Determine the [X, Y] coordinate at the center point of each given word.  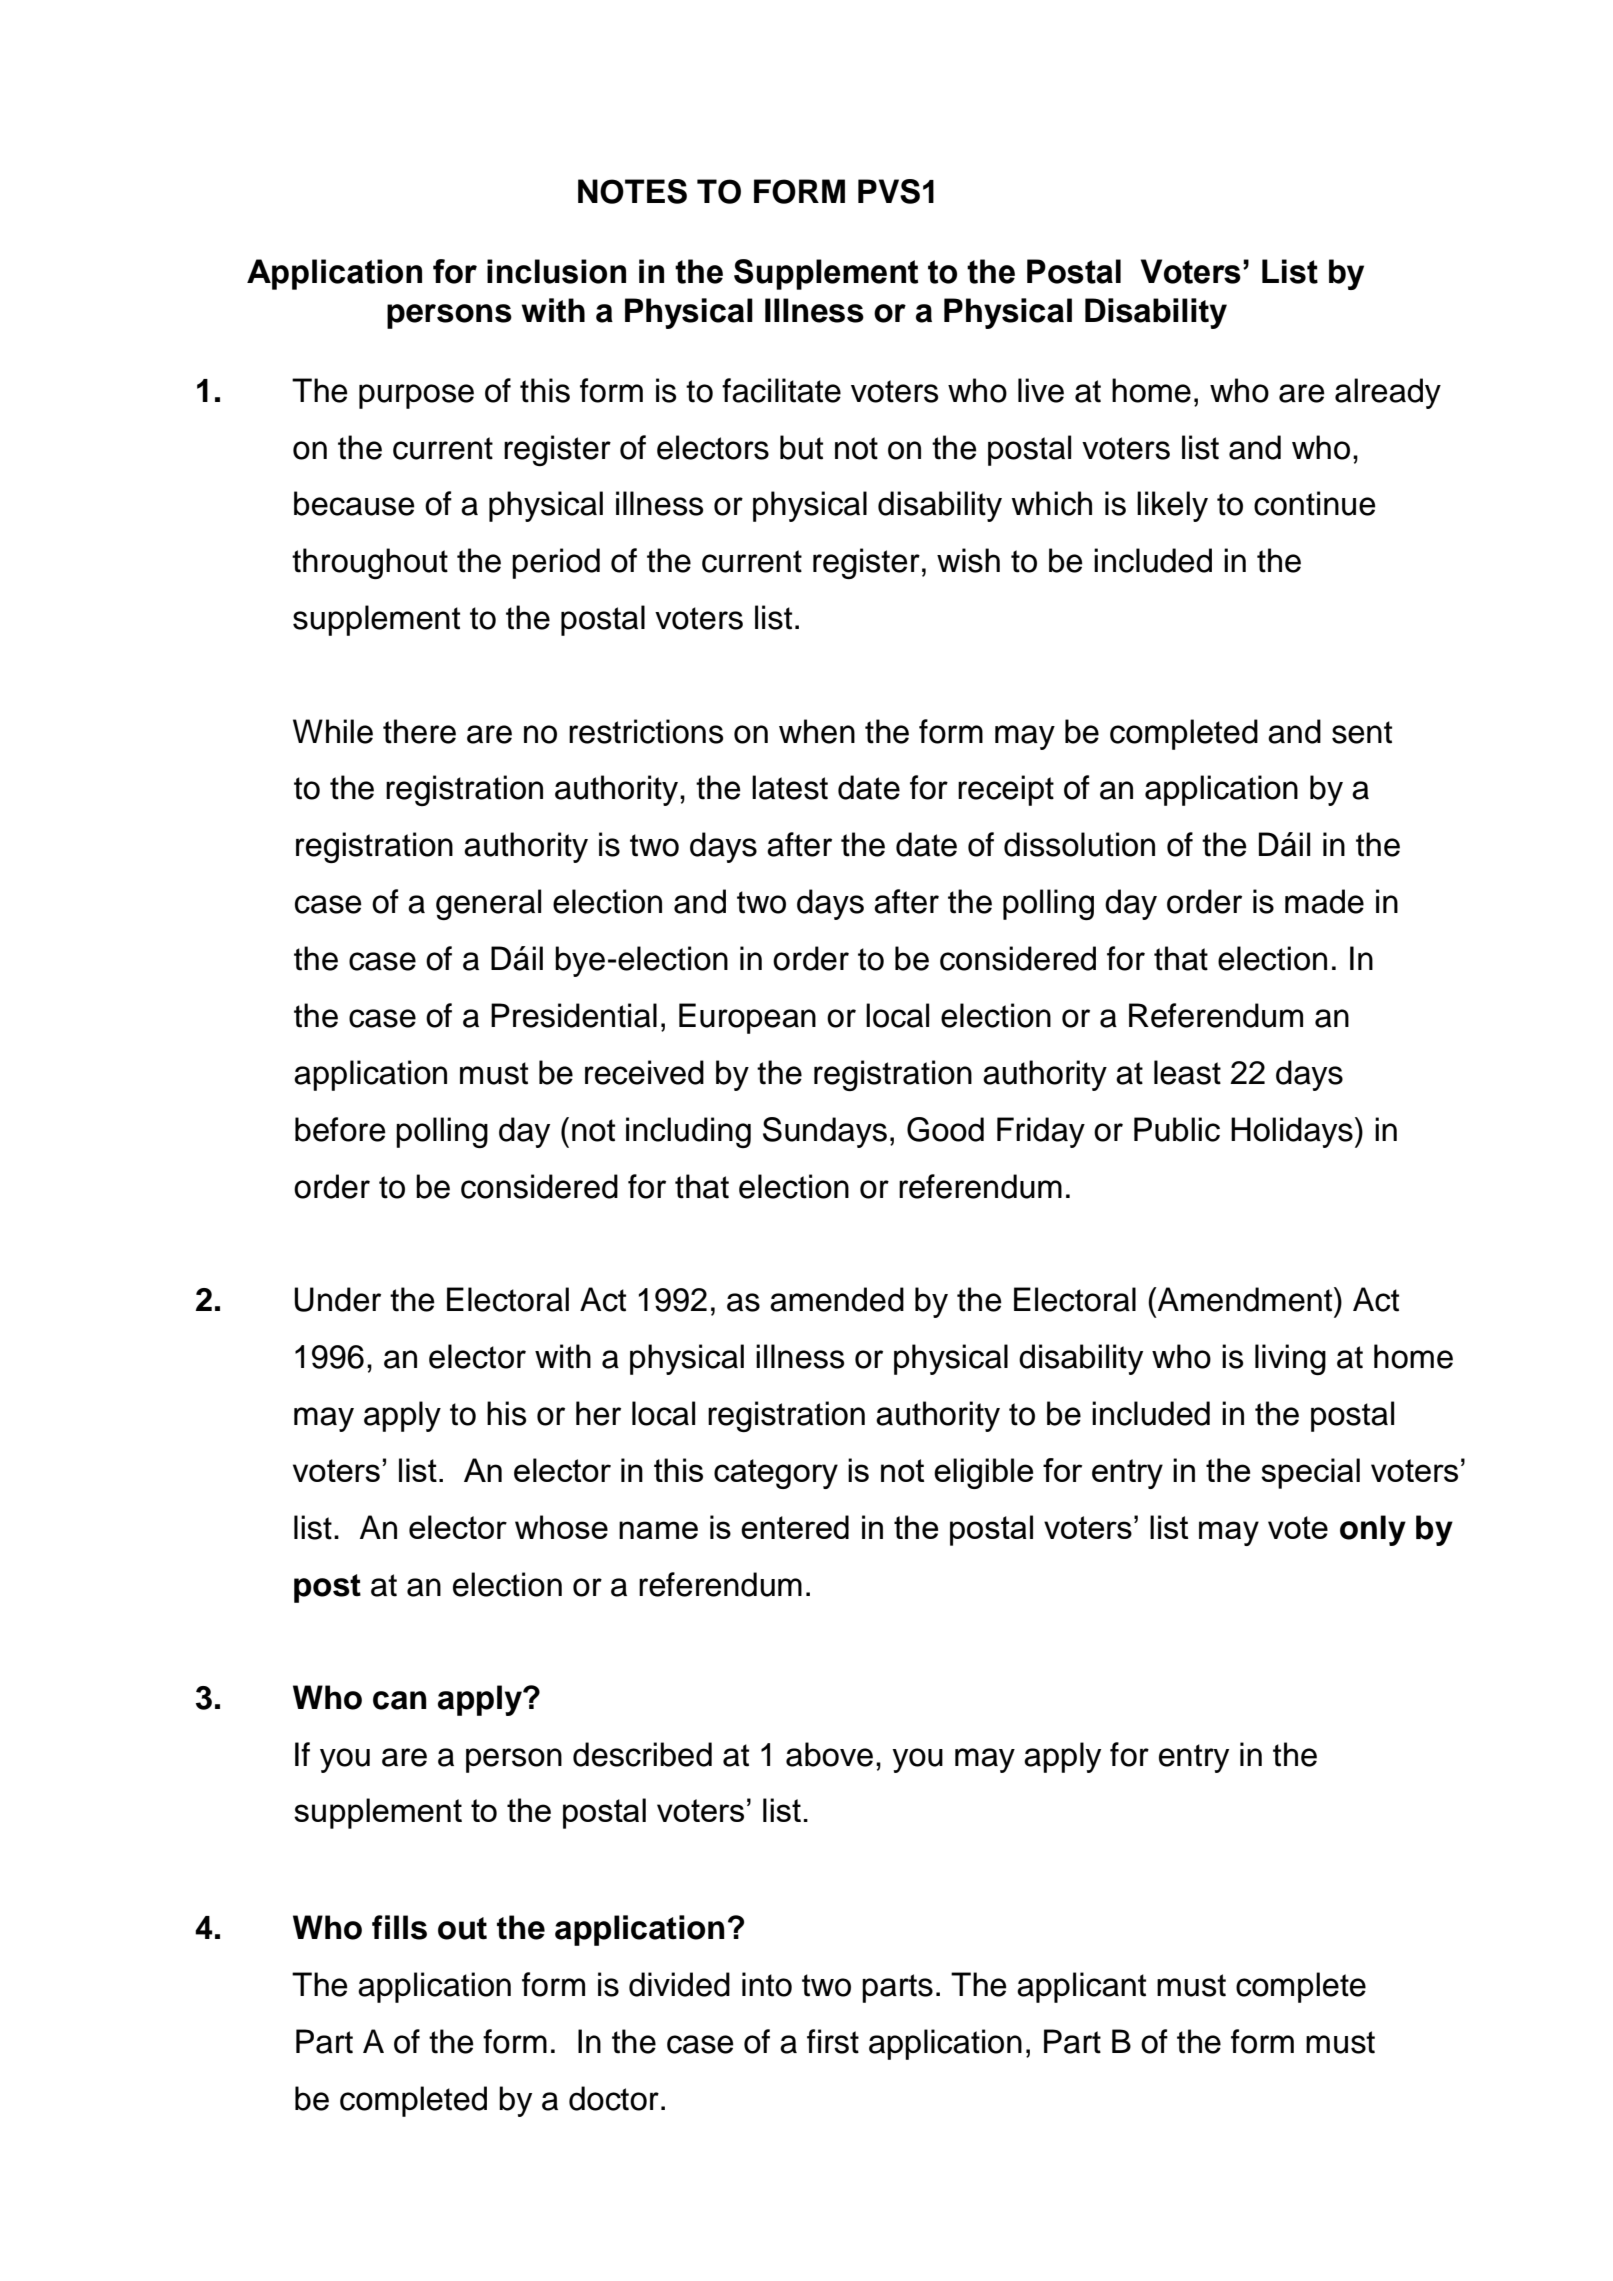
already [1388, 393]
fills [399, 1927]
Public [1177, 1129]
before [340, 1129]
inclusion [556, 271]
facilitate [781, 390]
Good [945, 1129]
